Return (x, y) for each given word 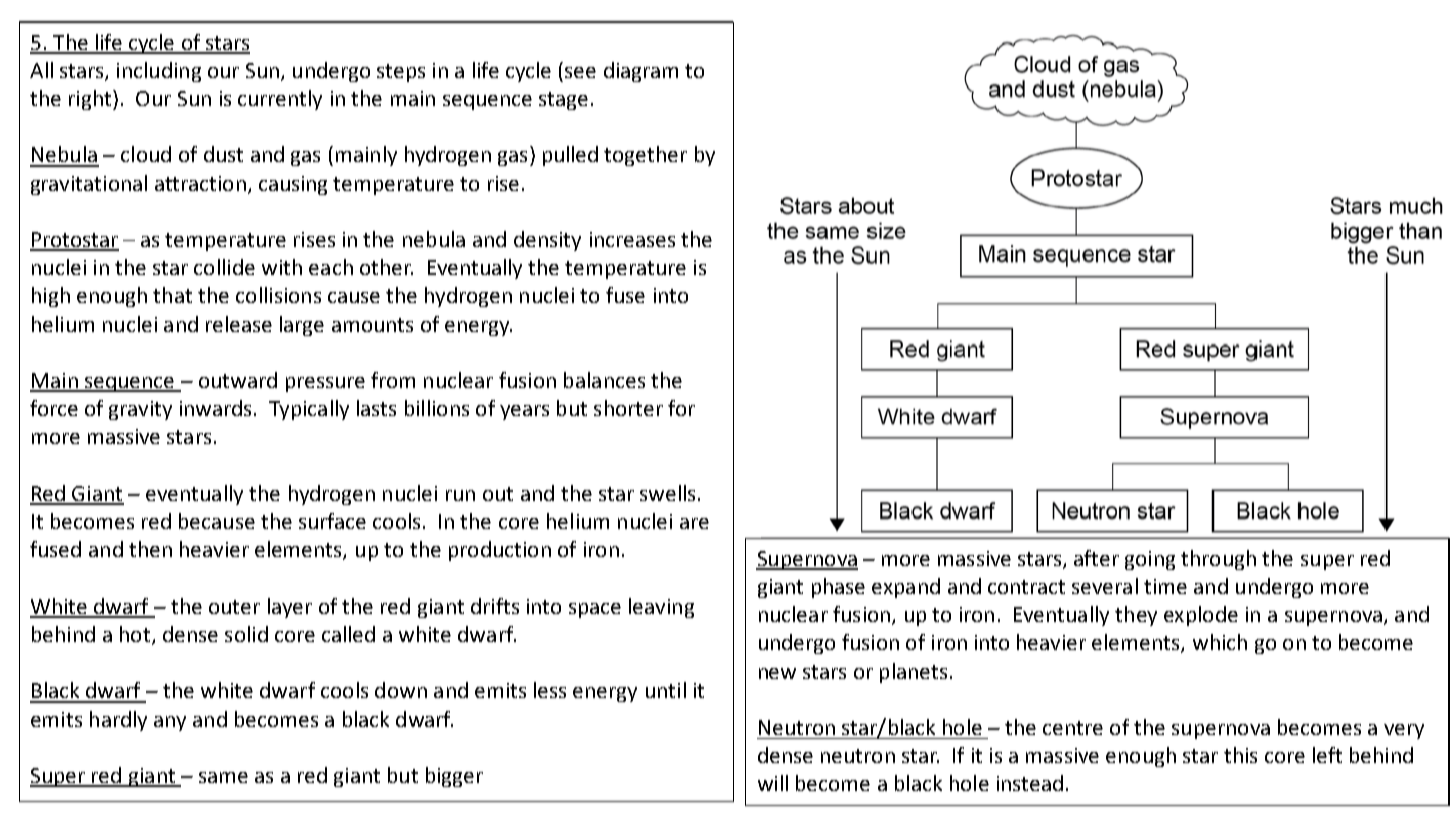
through (1218, 560)
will (773, 783)
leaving (661, 608)
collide (224, 267)
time (1165, 586)
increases (632, 239)
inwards (215, 408)
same (223, 777)
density (547, 241)
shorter (628, 408)
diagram (641, 72)
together (645, 156)
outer (234, 607)
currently (280, 100)
